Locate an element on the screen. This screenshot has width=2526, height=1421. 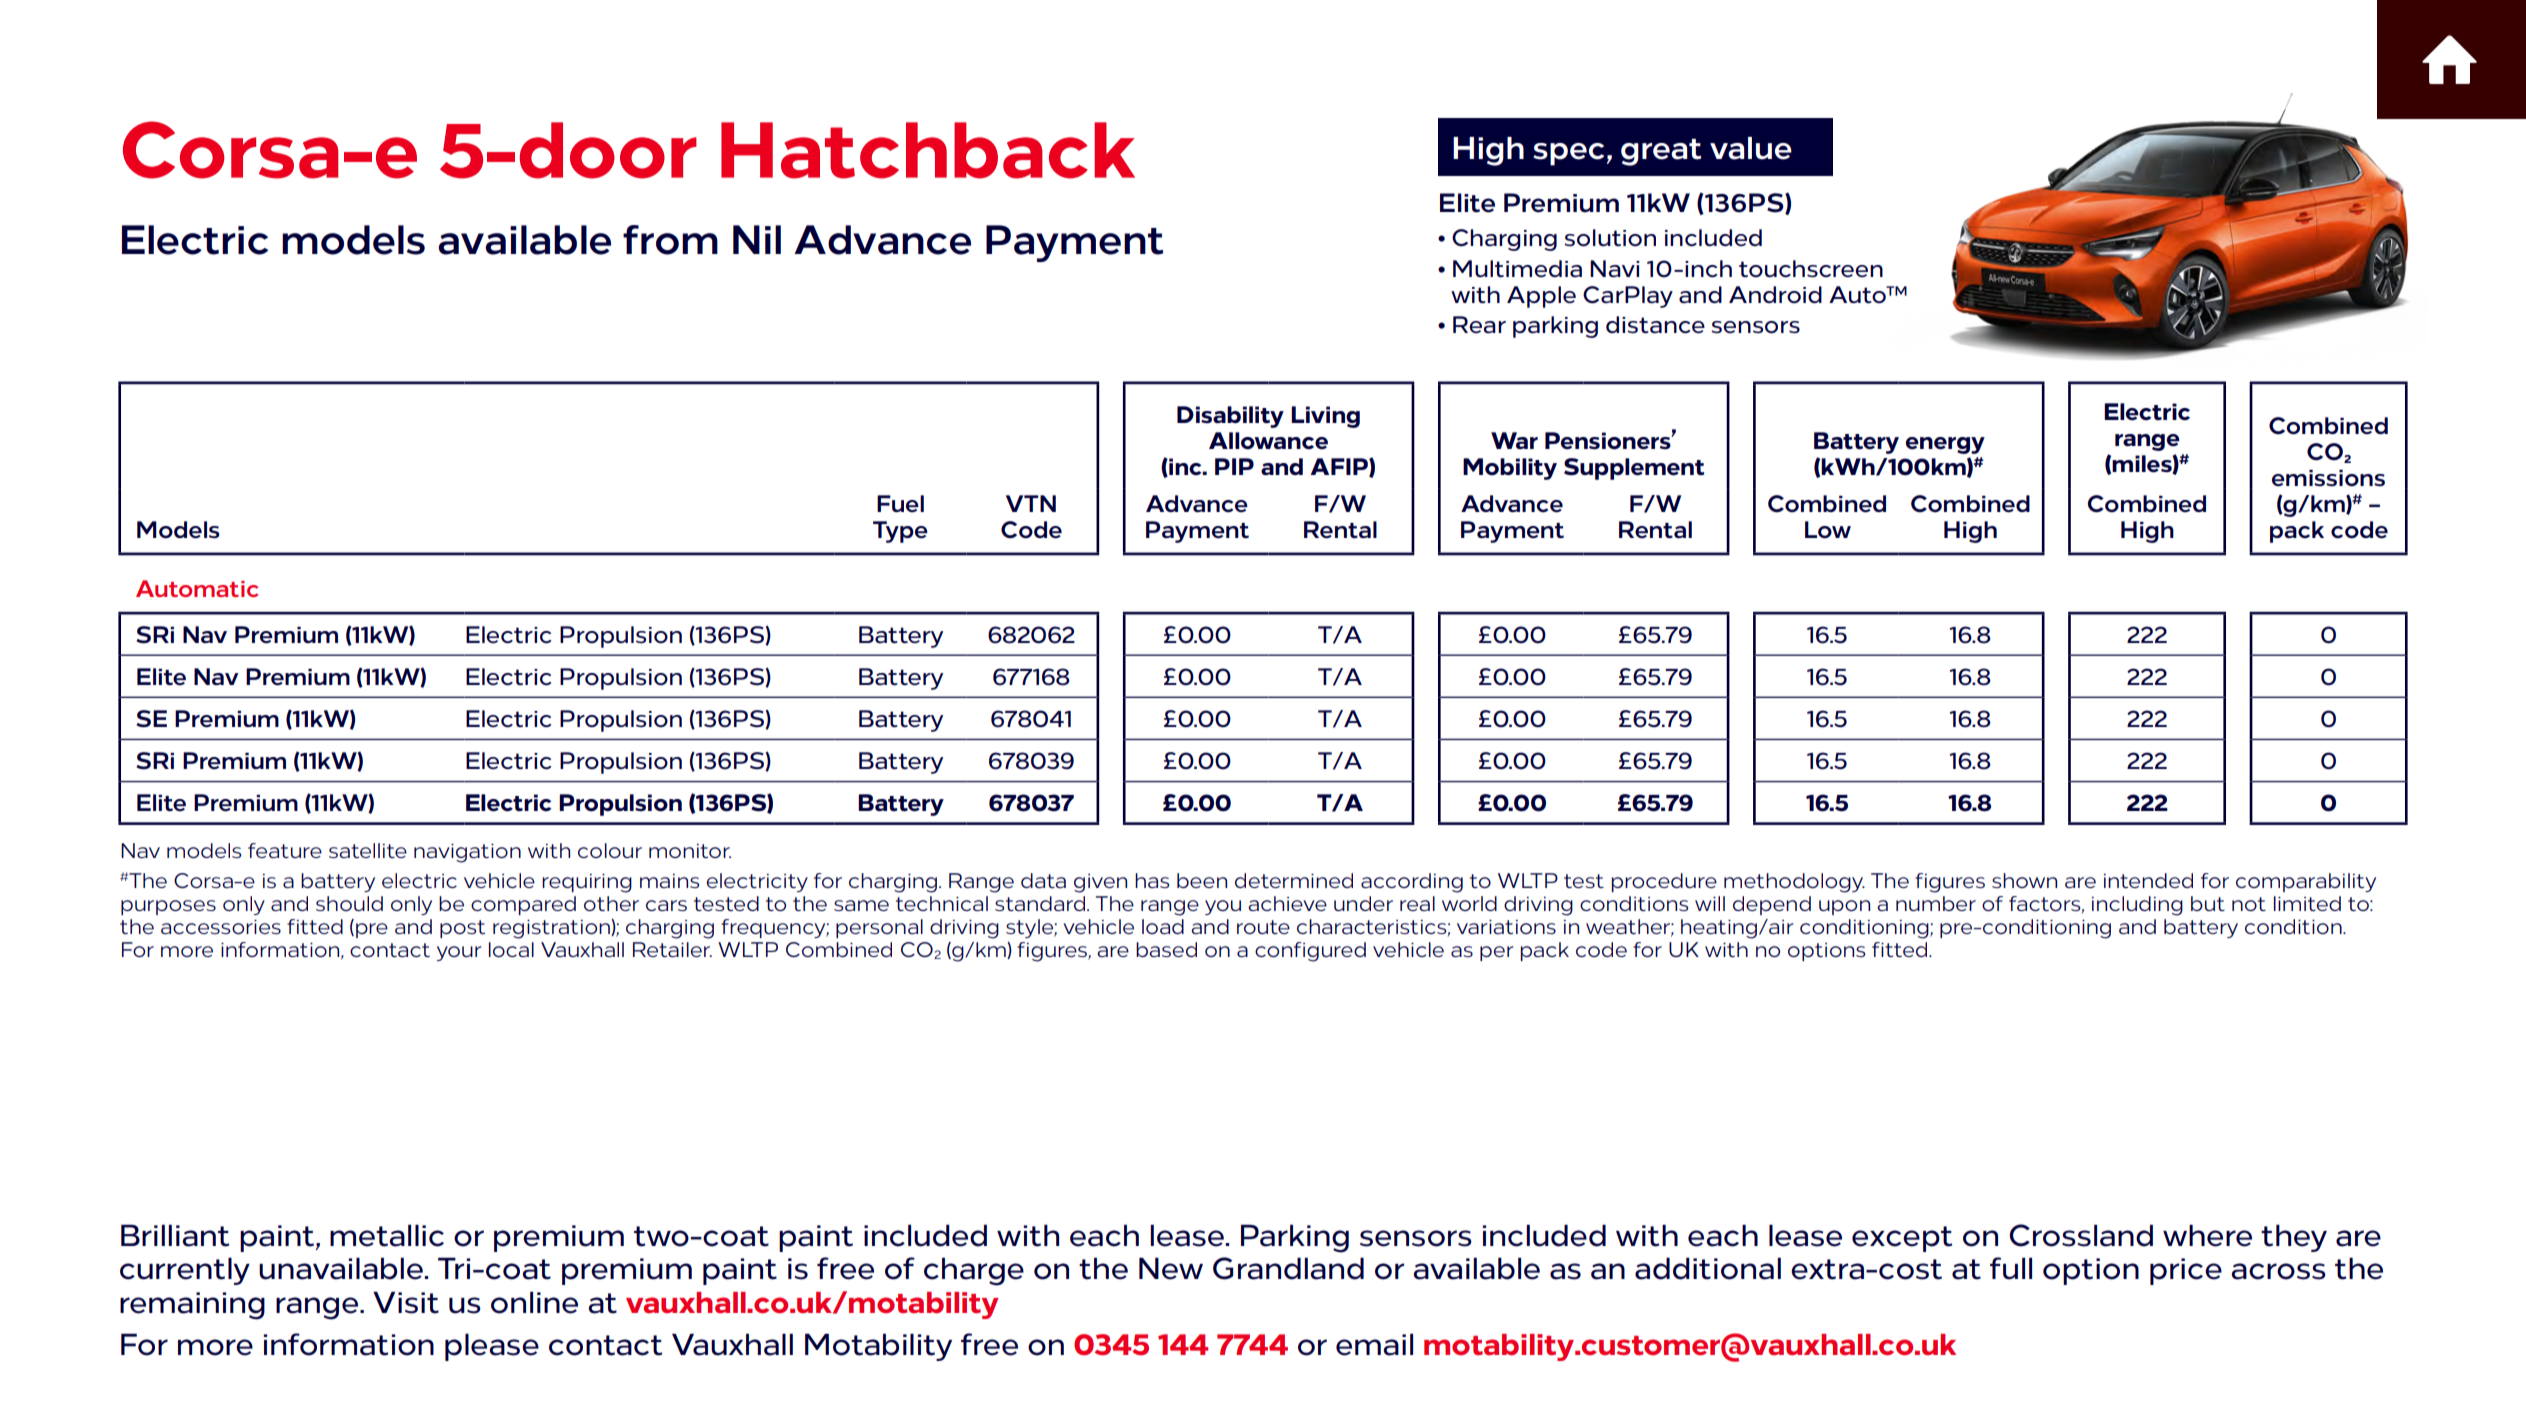
spec is located at coordinates (1568, 154).
